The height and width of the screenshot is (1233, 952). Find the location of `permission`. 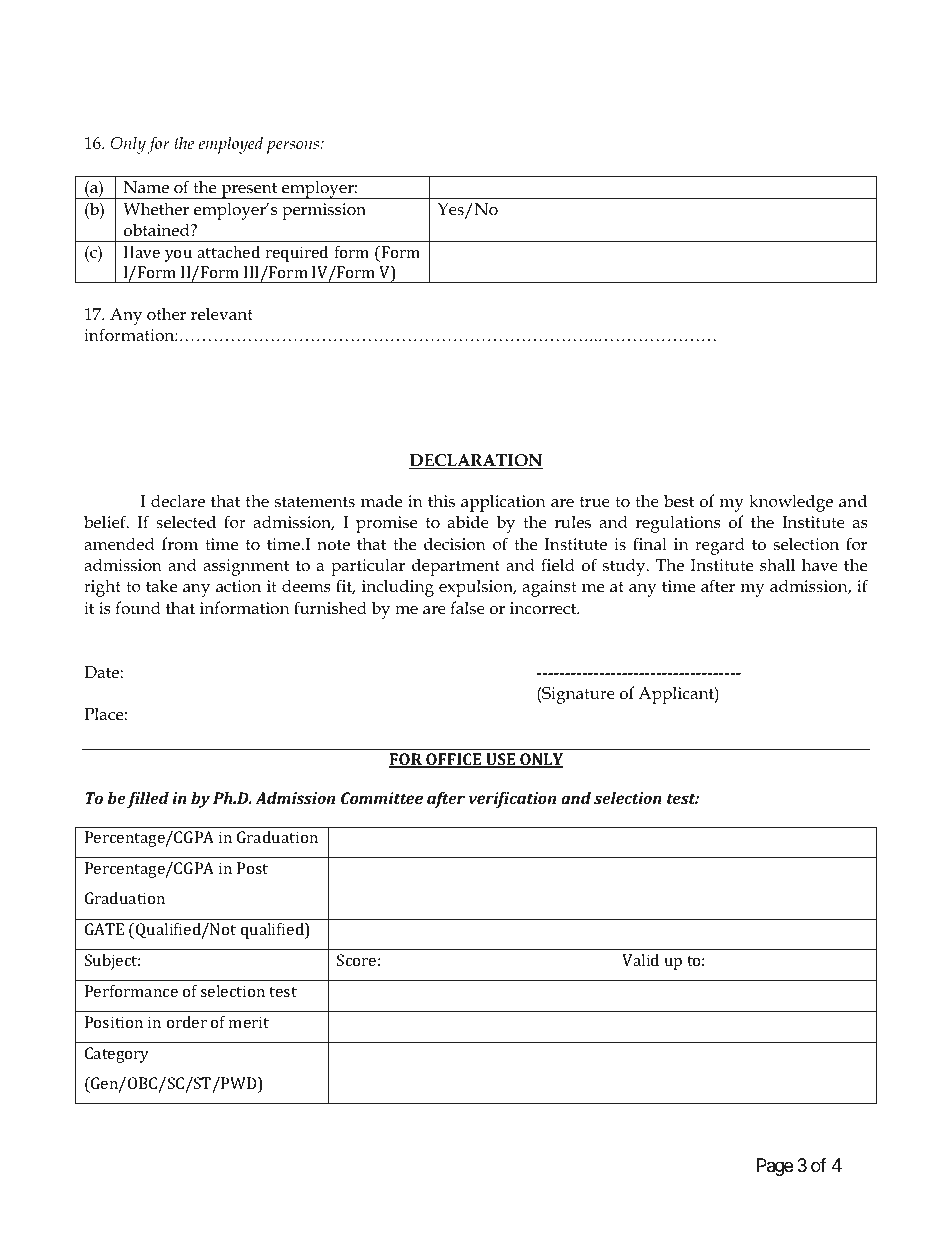

permission is located at coordinates (324, 211).
